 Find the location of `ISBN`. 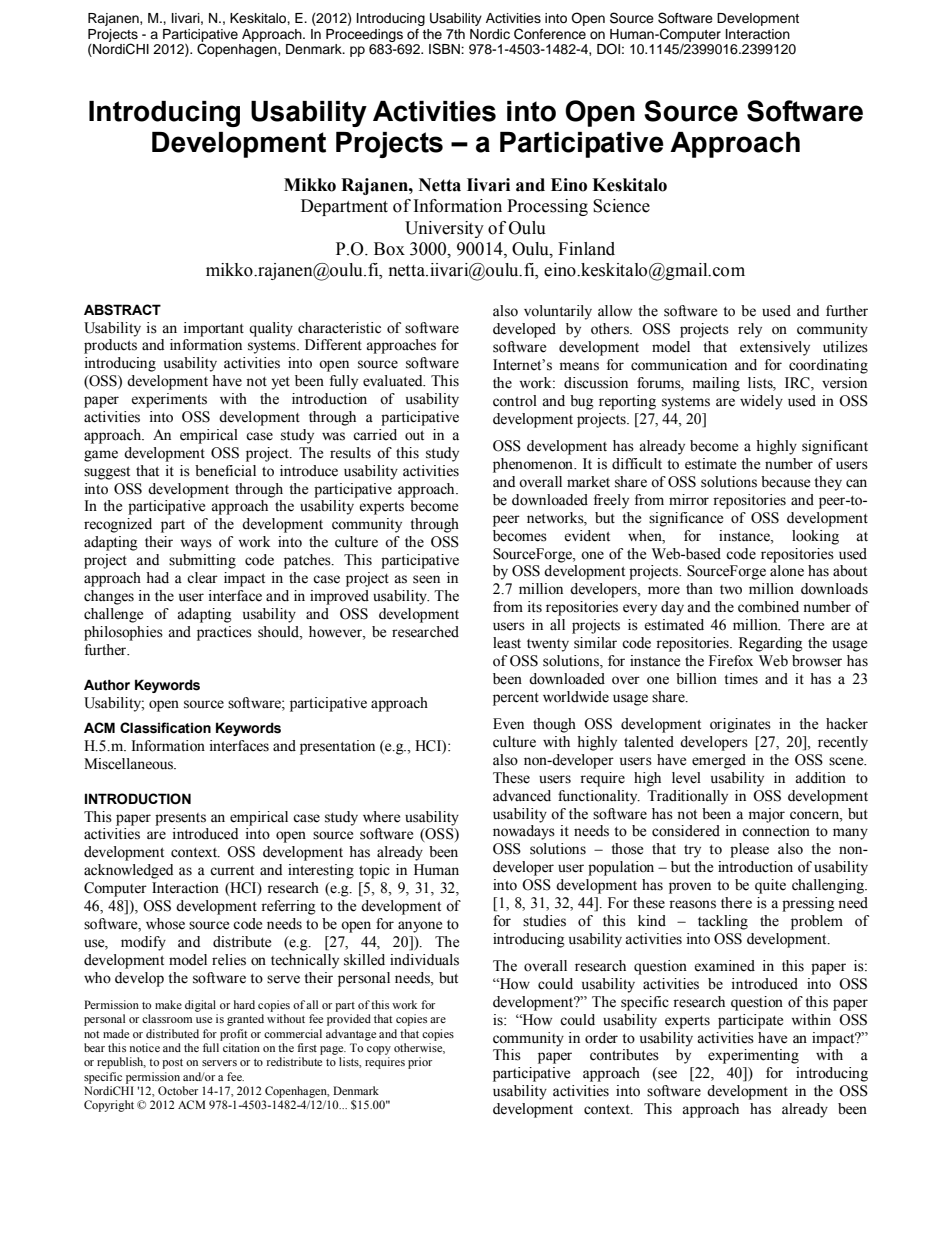

ISBN is located at coordinates (445, 49).
